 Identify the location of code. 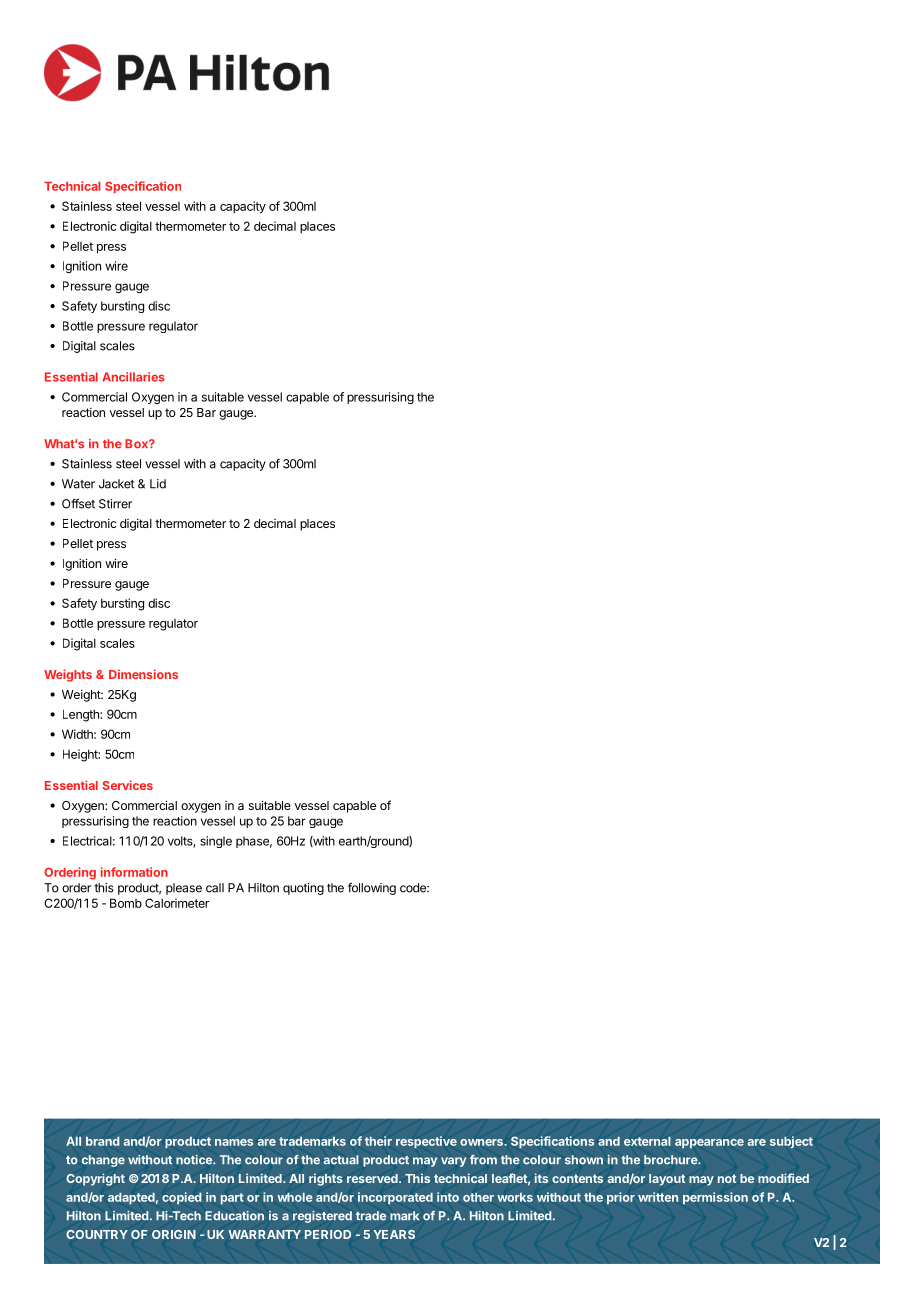
(414, 888).
